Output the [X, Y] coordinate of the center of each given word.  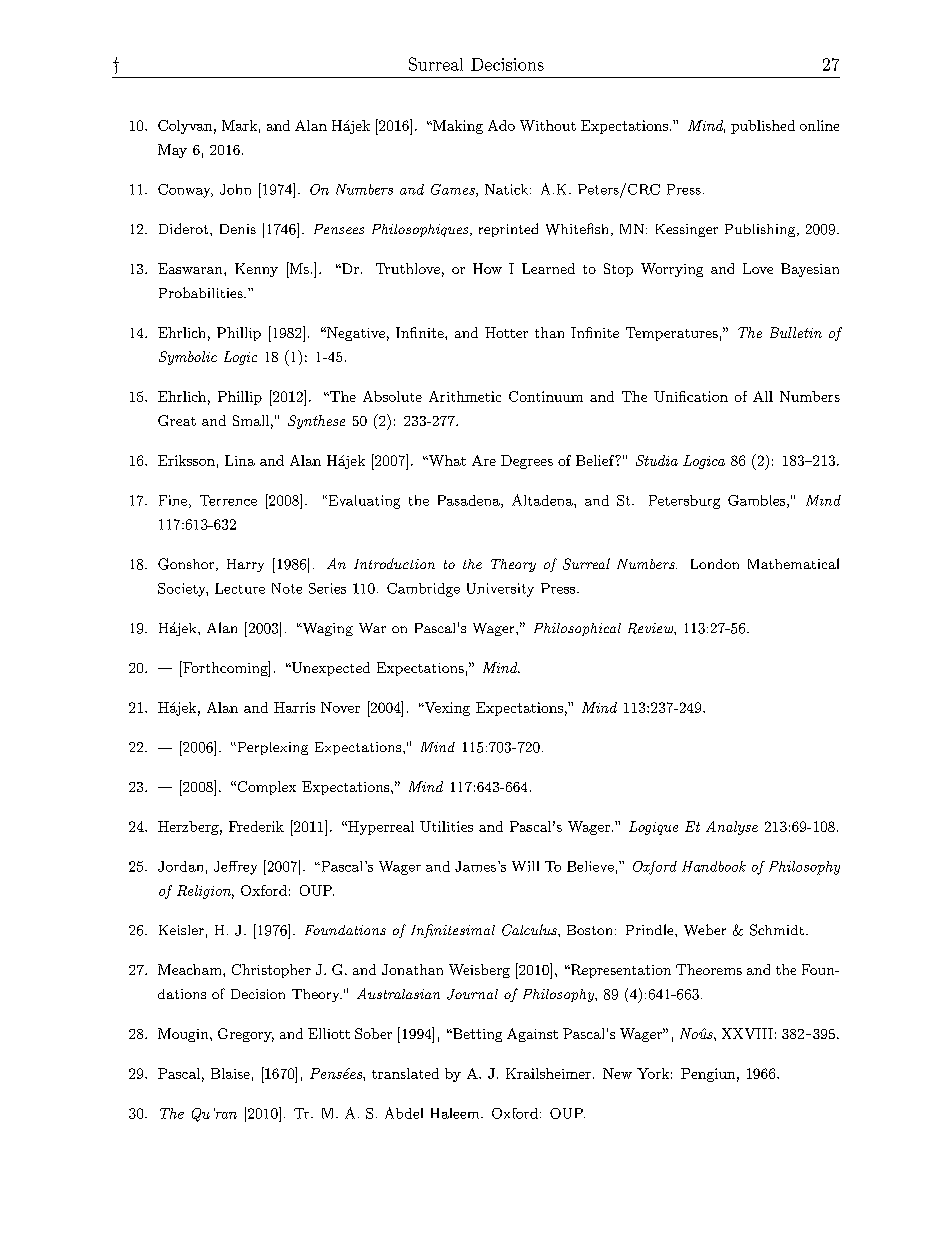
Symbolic [188, 358]
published [763, 127]
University [500, 590]
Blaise [230, 1073]
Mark [239, 125]
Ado [501, 125]
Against [532, 1035]
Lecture [240, 588]
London [715, 564]
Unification [691, 396]
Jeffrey [235, 868]
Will [525, 866]
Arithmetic [465, 396]
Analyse [732, 828]
